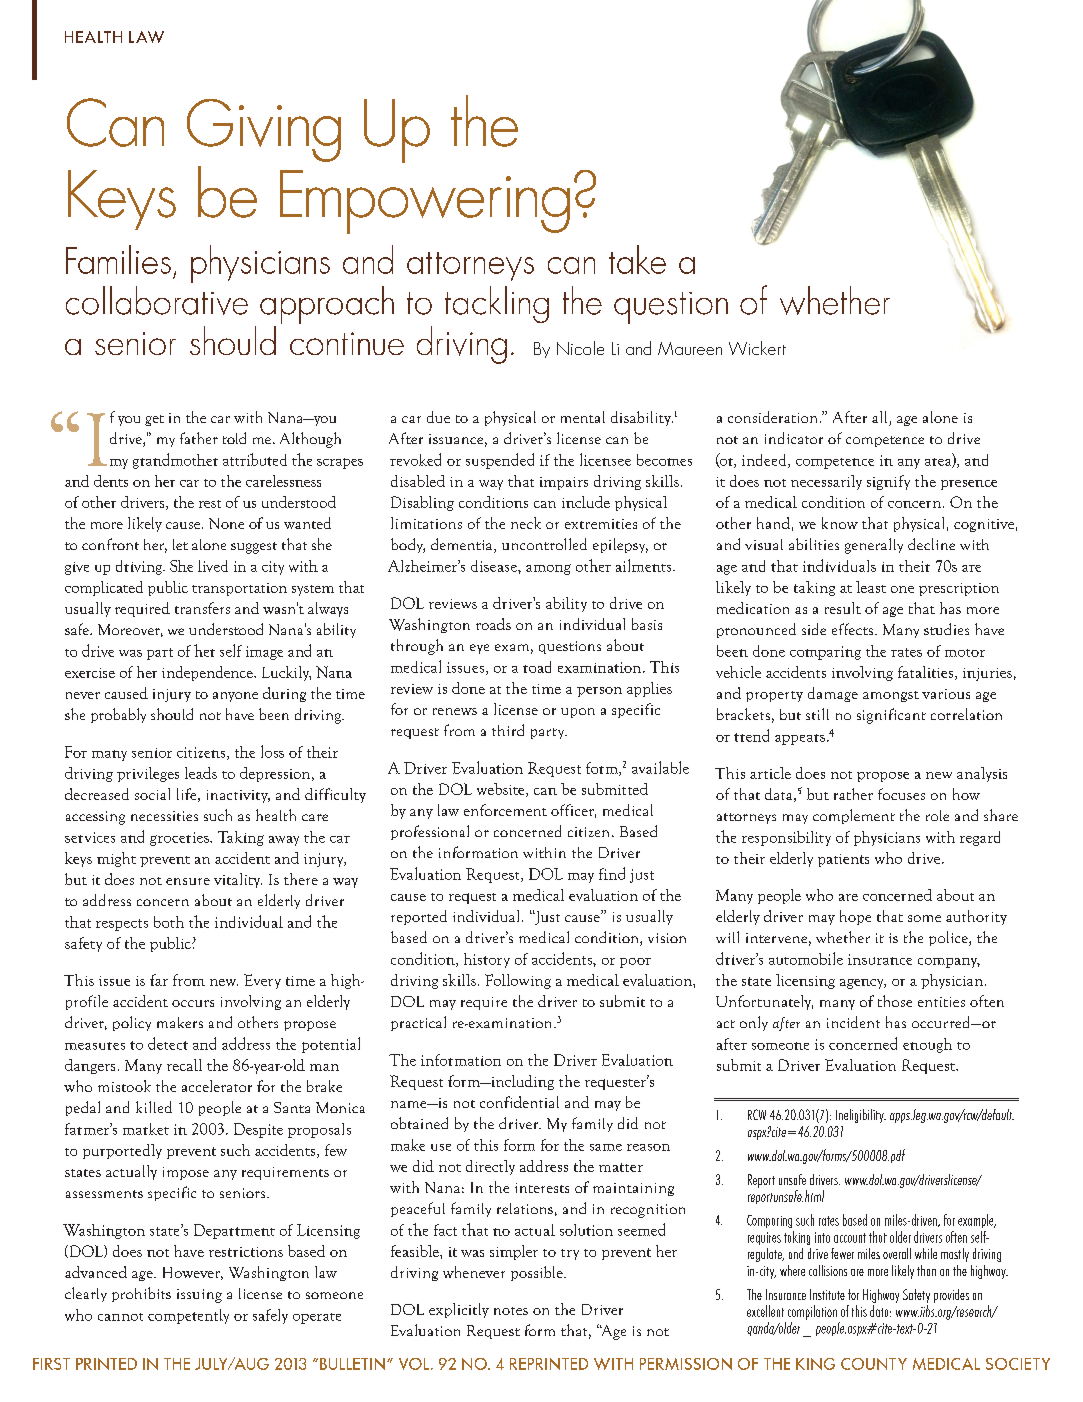 This page has width=1083, height=1402. Describe the element at coordinates (264, 130) in the page. I see `Giving` at that location.
